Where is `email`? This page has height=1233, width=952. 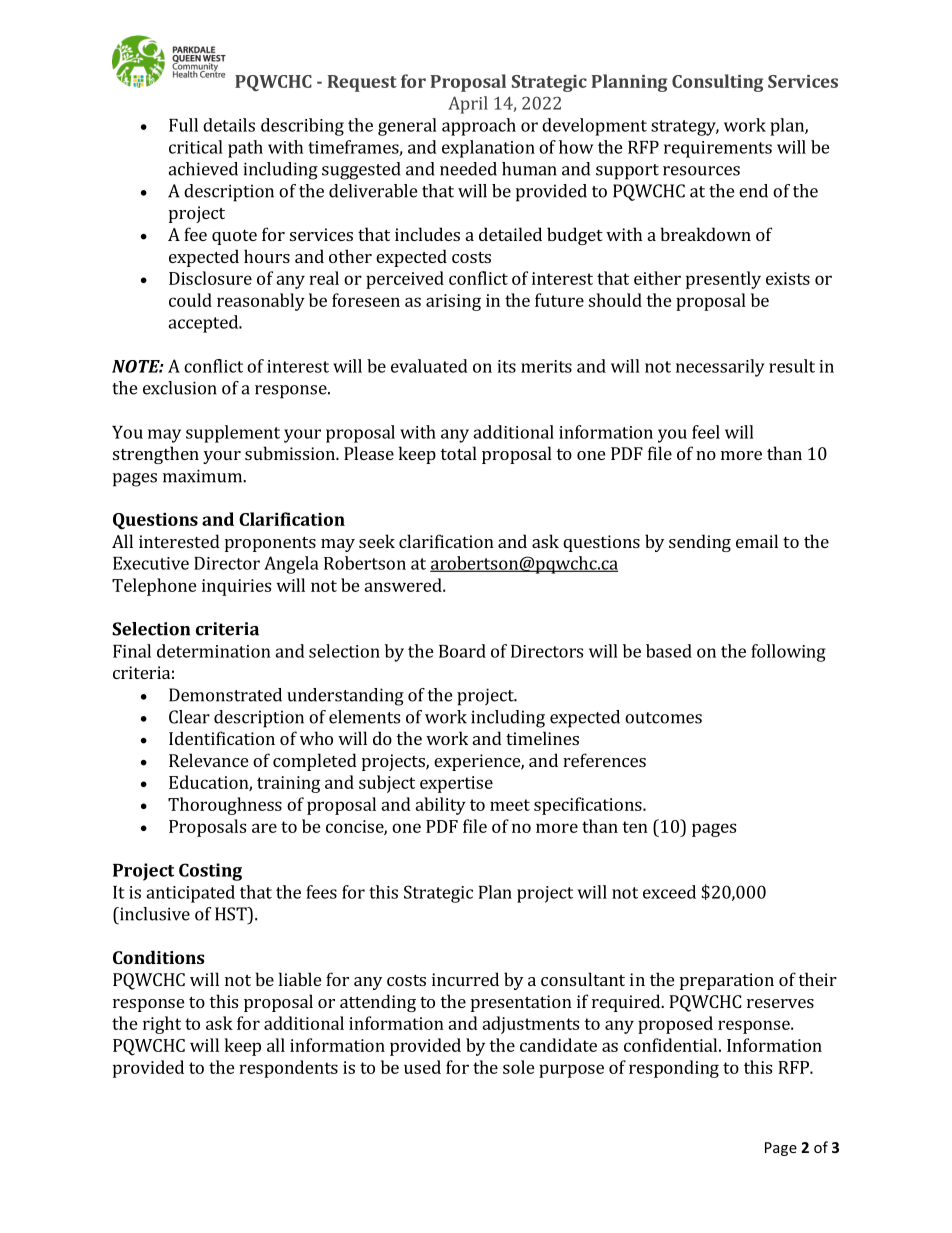 email is located at coordinates (757, 541).
